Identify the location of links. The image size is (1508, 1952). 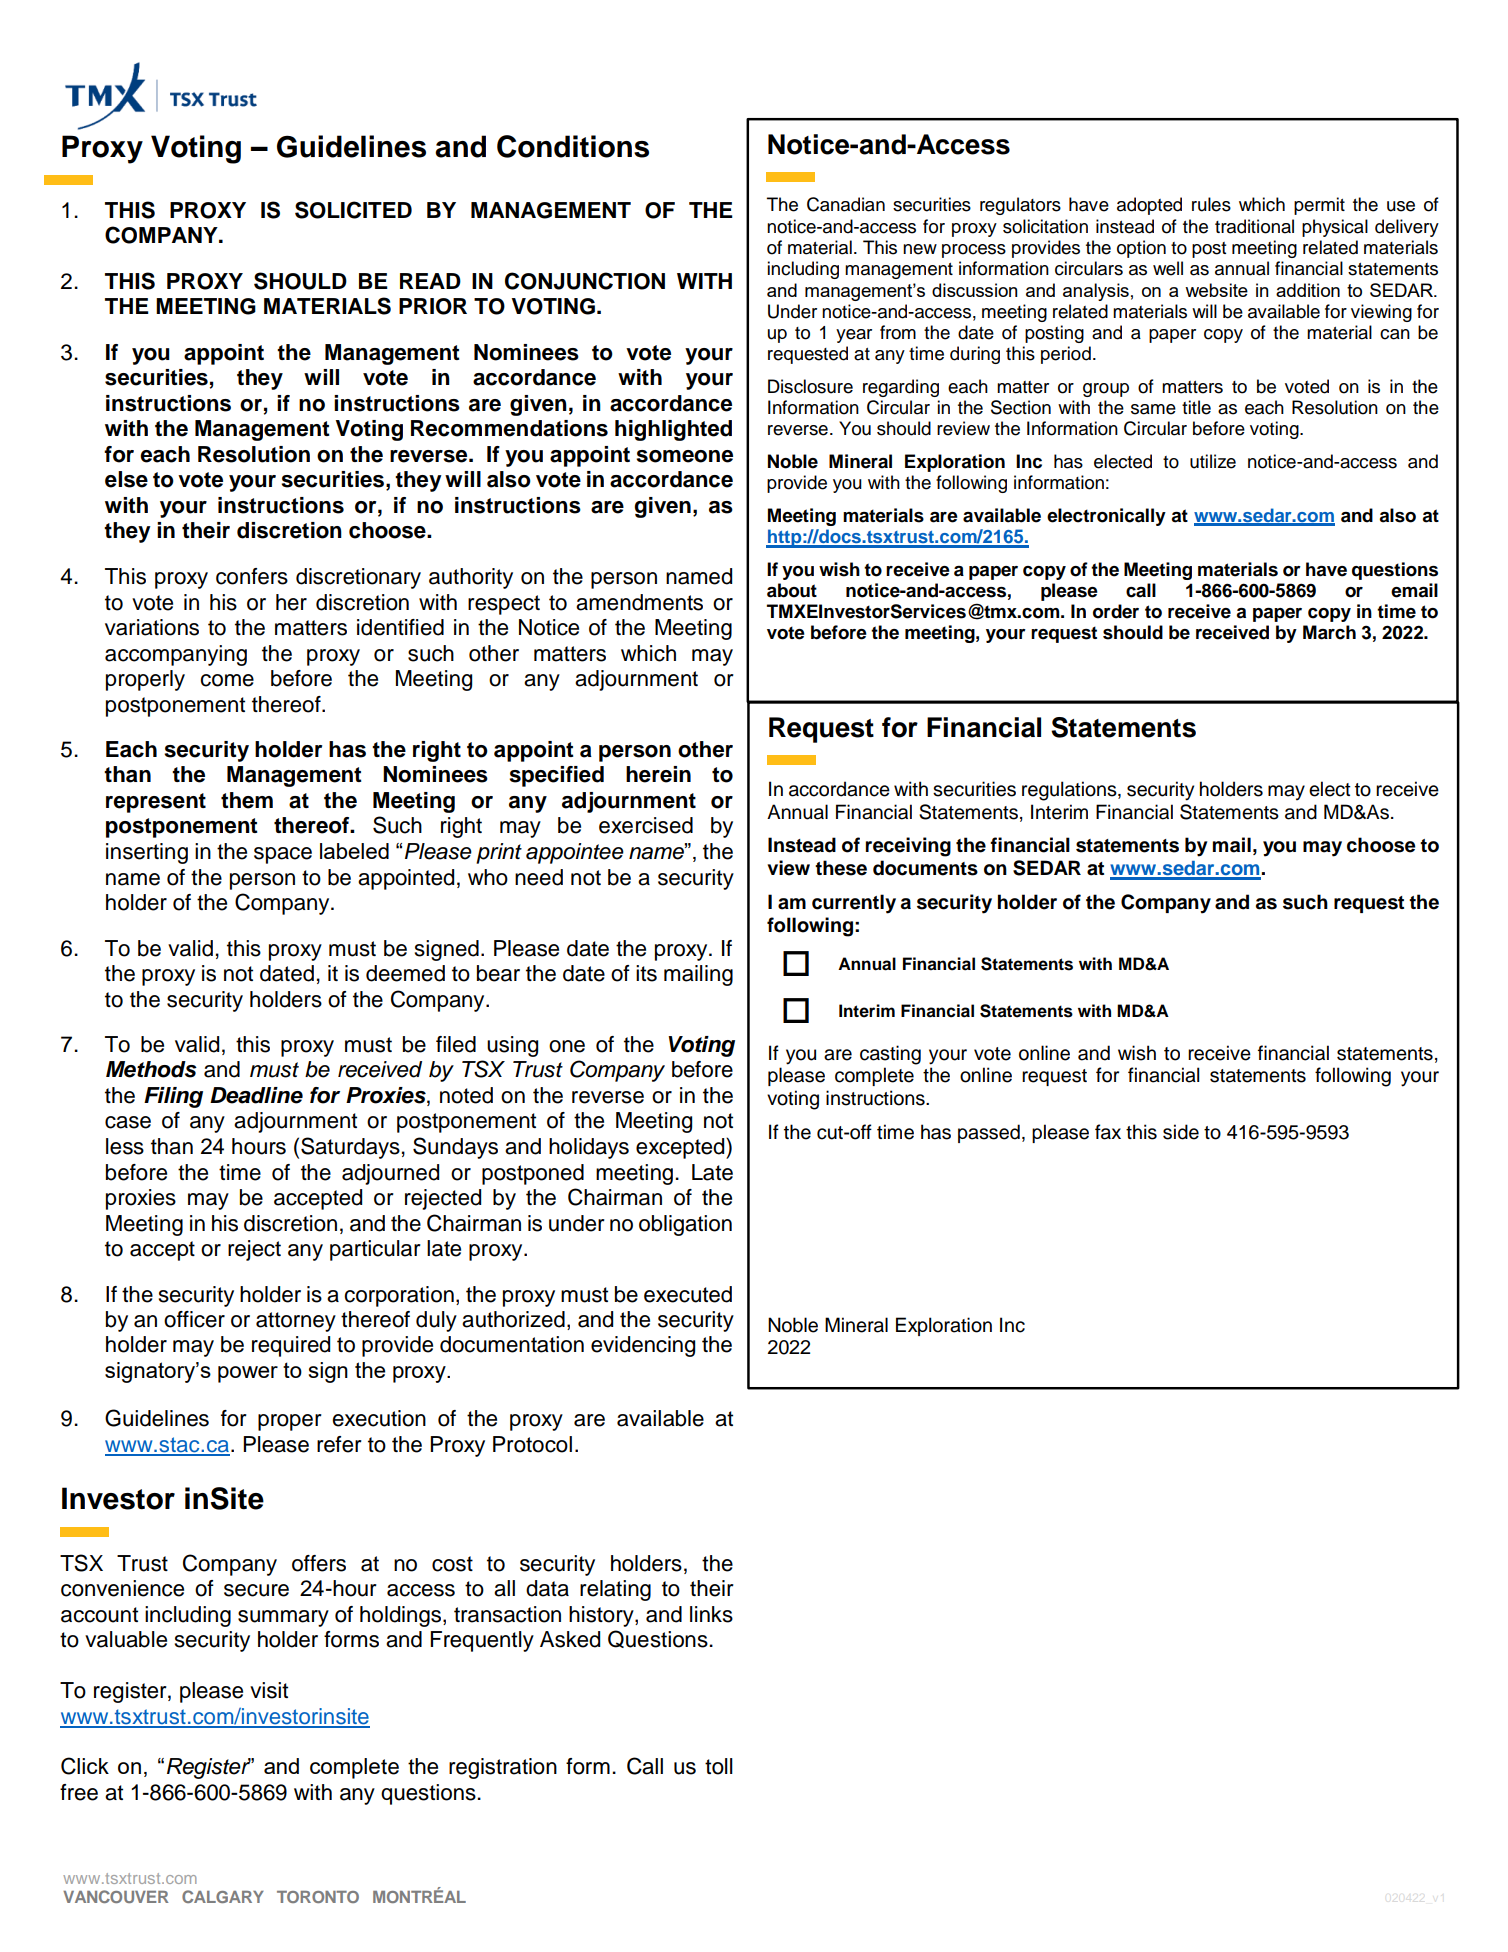
(711, 1614).
